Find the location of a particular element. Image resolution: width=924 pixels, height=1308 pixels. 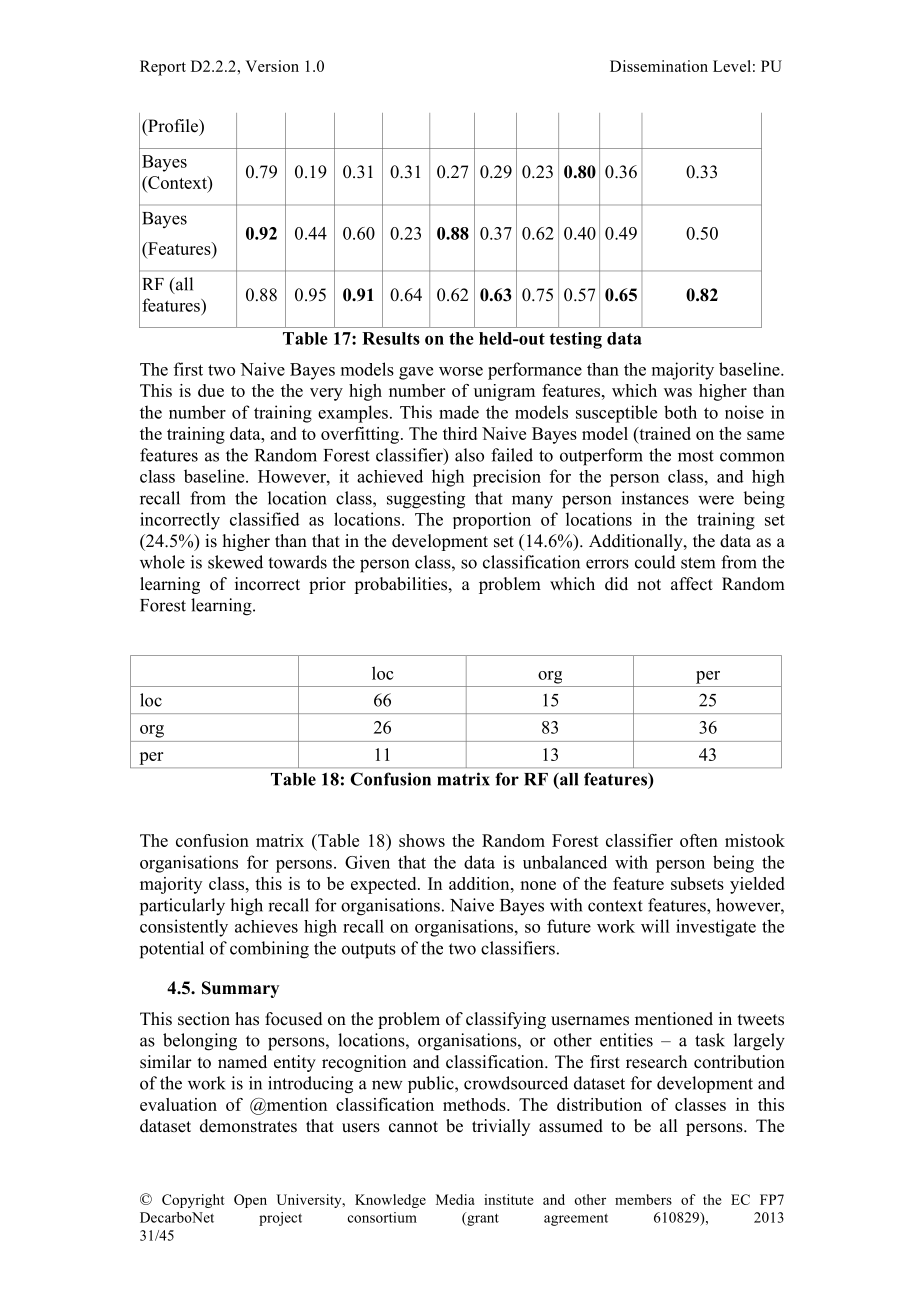

affect is located at coordinates (692, 584).
